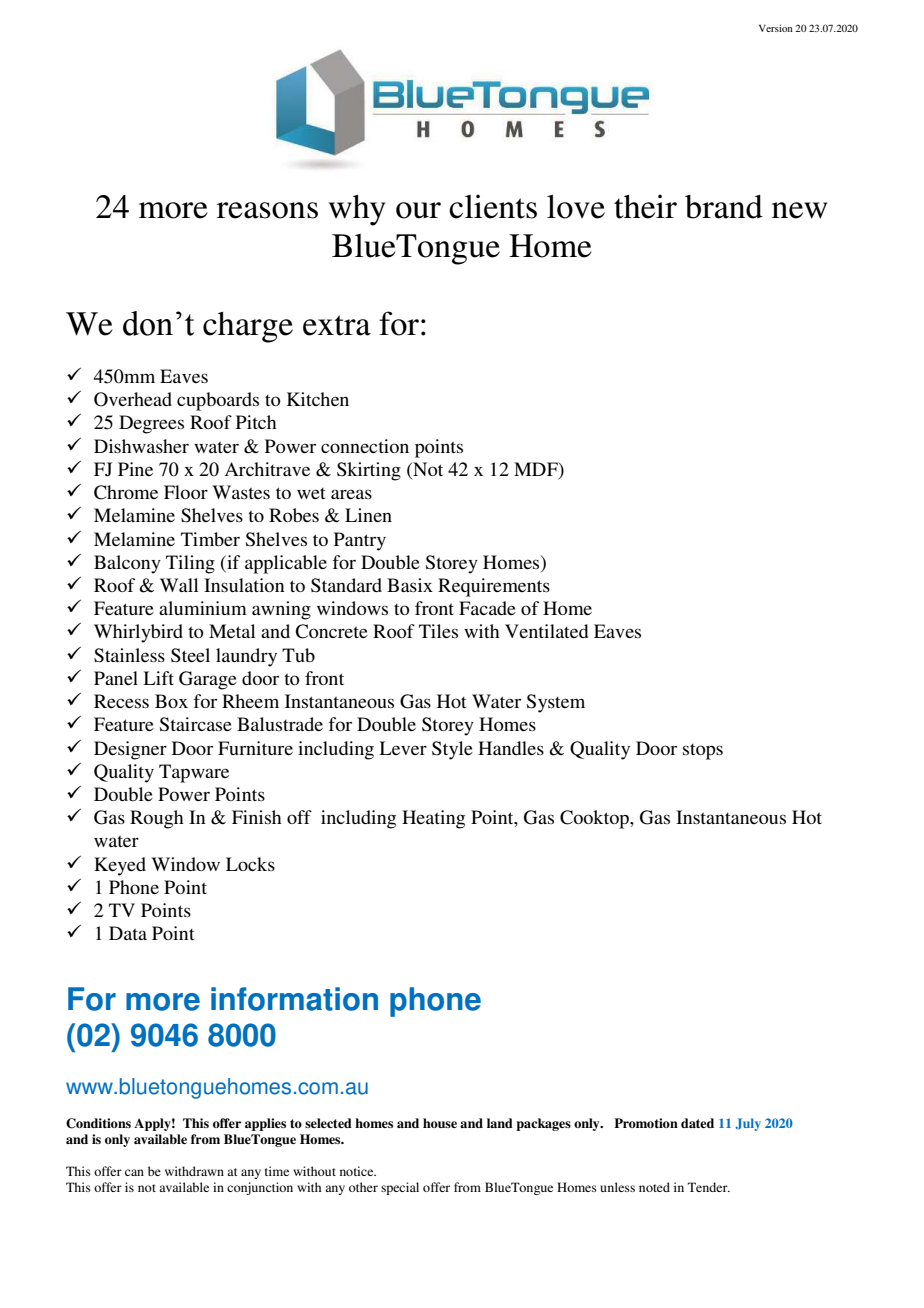  Describe the element at coordinates (703, 752) in the screenshot. I see `stops` at that location.
